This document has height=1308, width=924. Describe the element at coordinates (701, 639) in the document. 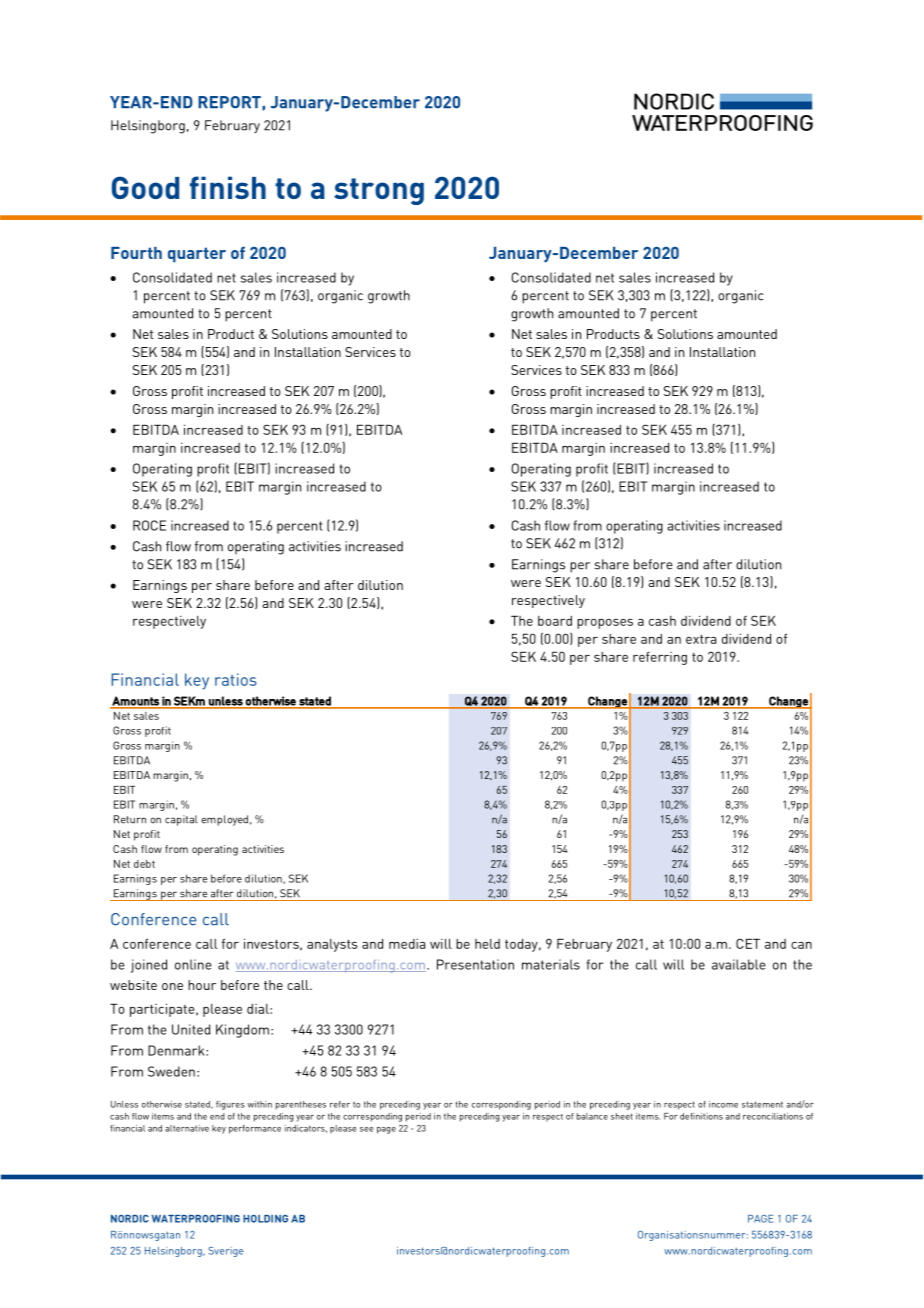

I see `extra` at that location.
